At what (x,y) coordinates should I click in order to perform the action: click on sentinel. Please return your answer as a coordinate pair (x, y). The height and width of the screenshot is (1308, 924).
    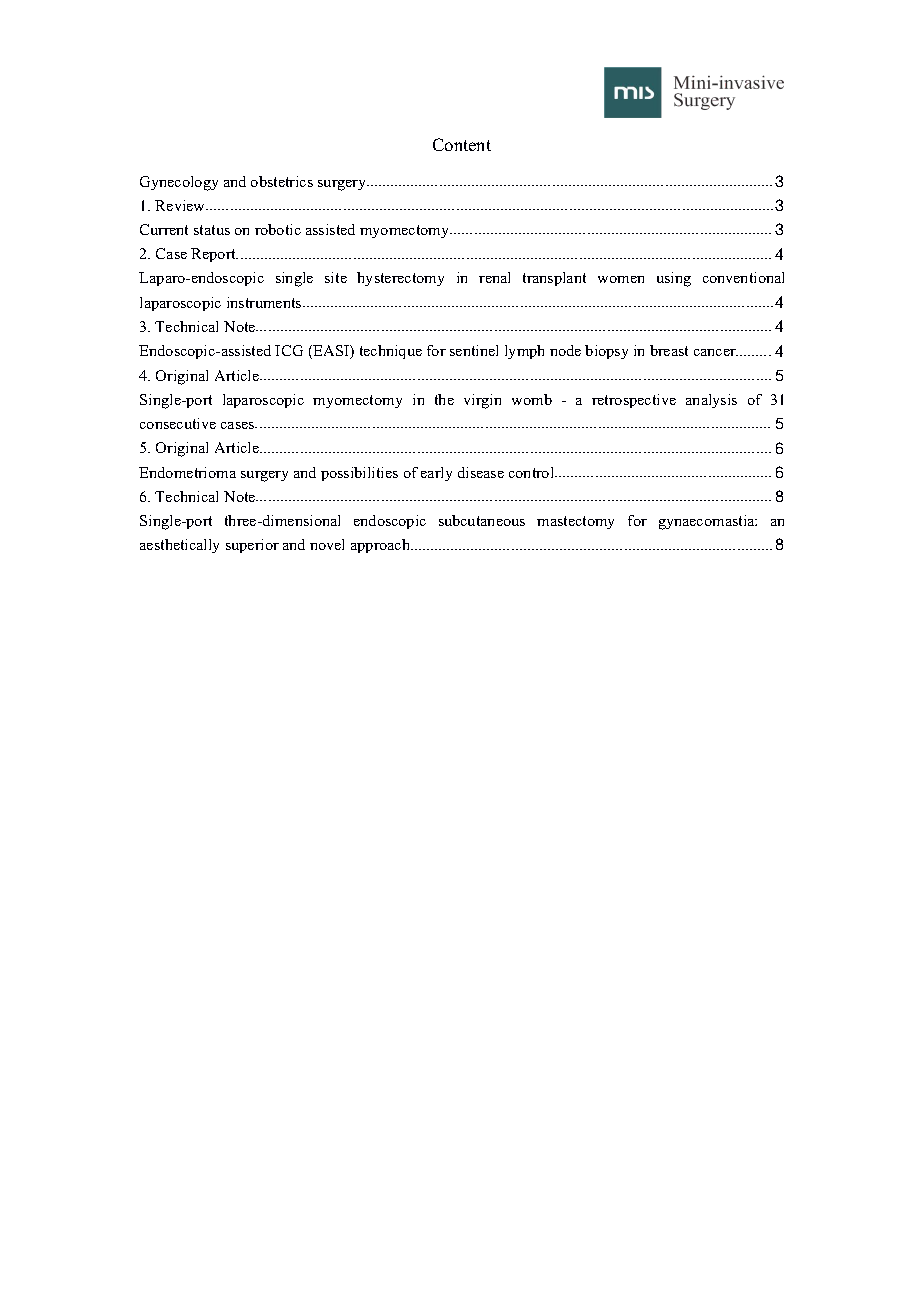
    Looking at the image, I should click on (474, 350).
